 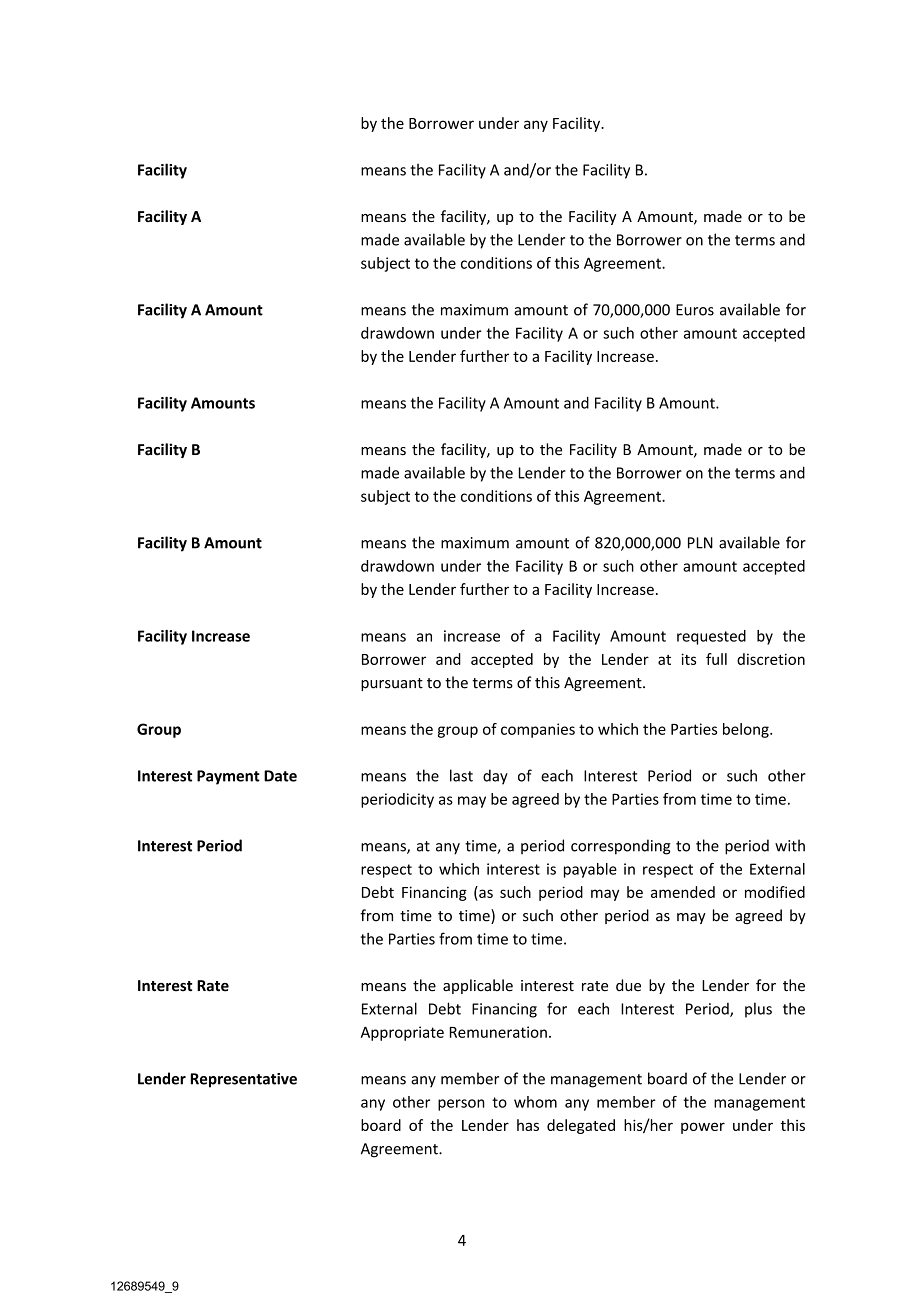 What do you see at coordinates (703, 1128) in the screenshot?
I see `power` at bounding box center [703, 1128].
